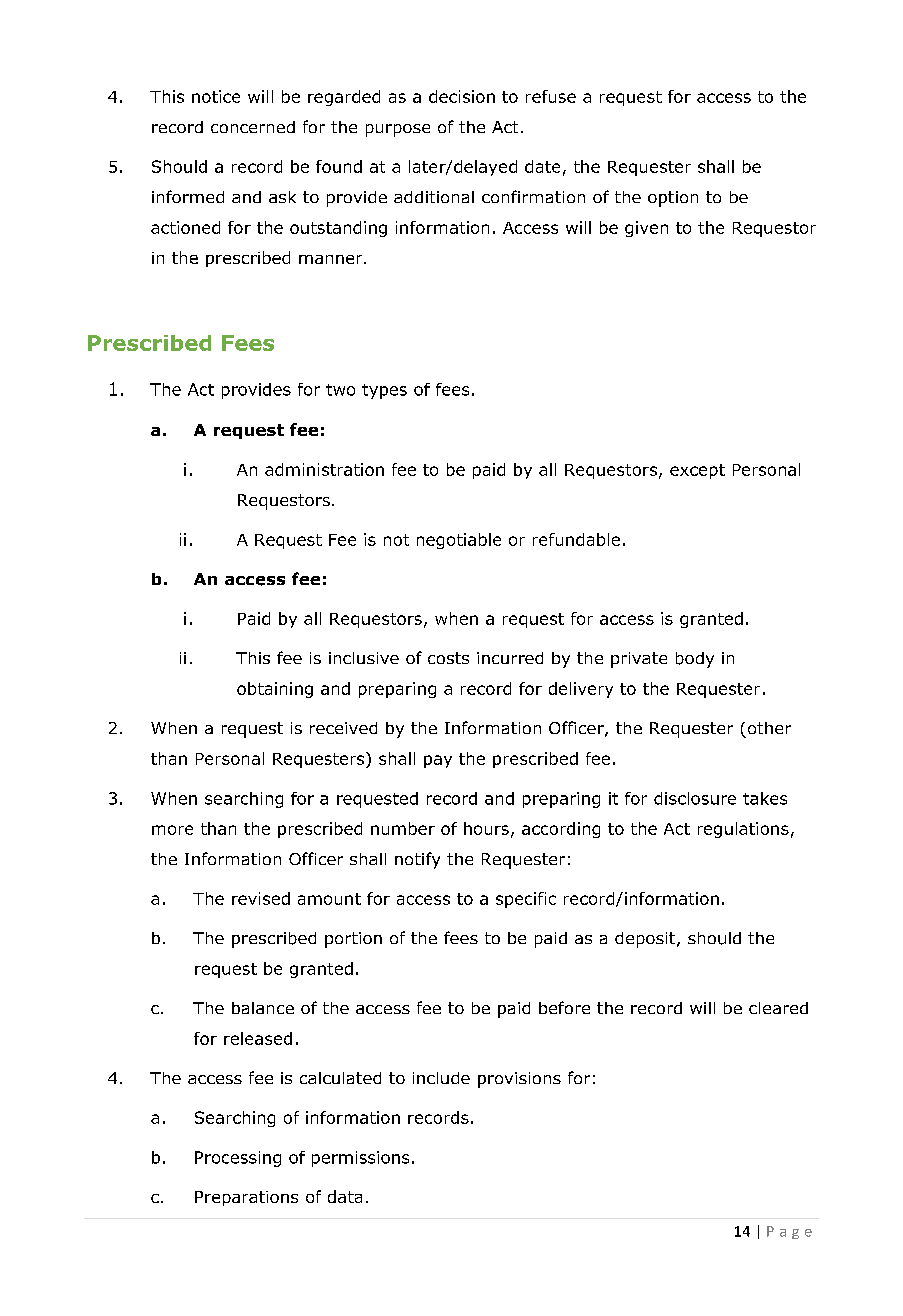 This screenshot has width=903, height=1316. Describe the element at coordinates (673, 199) in the screenshot. I see `option` at that location.
